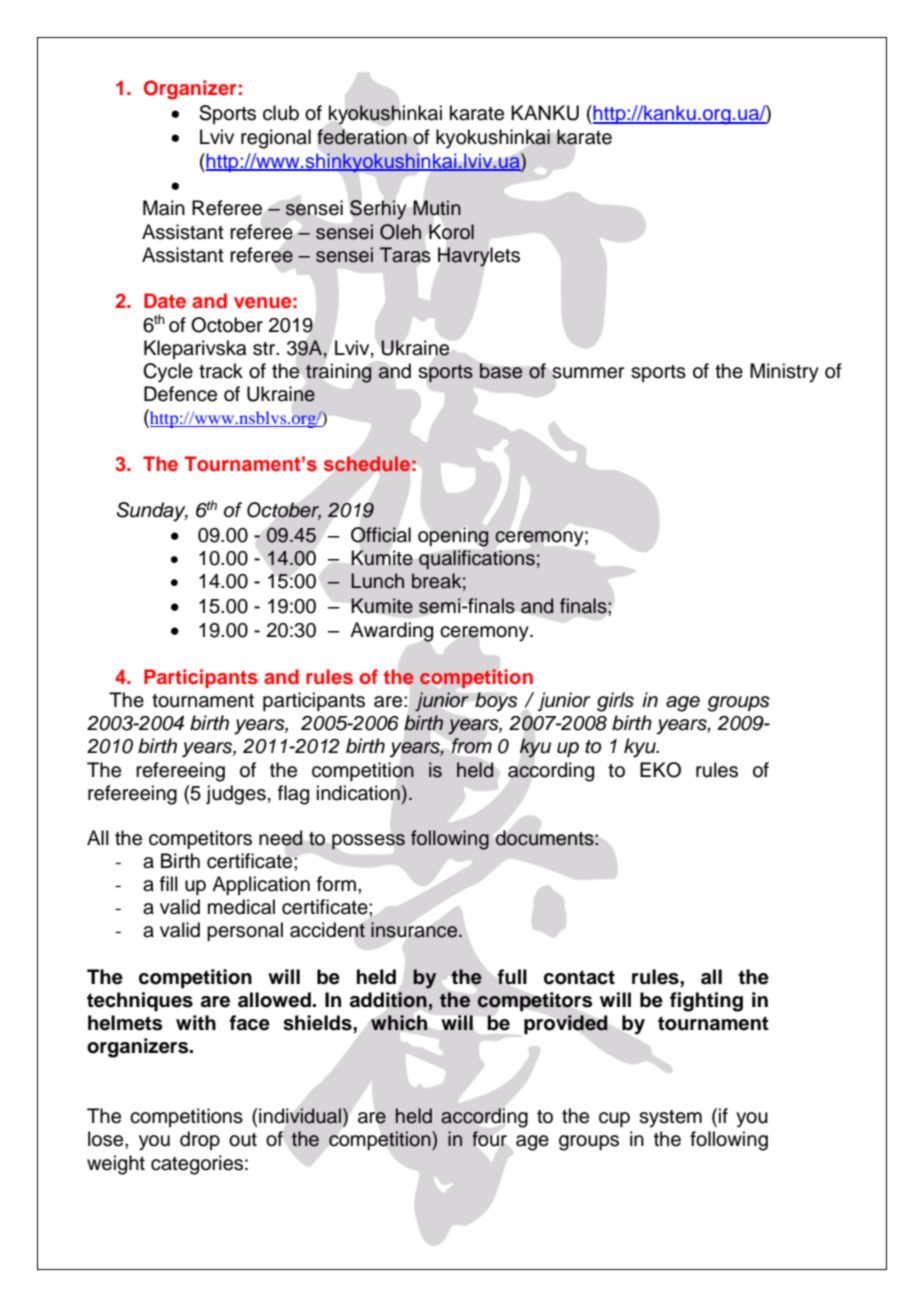 The image size is (924, 1307). Describe the element at coordinates (391, 632) in the document. I see `Awarding` at that location.
